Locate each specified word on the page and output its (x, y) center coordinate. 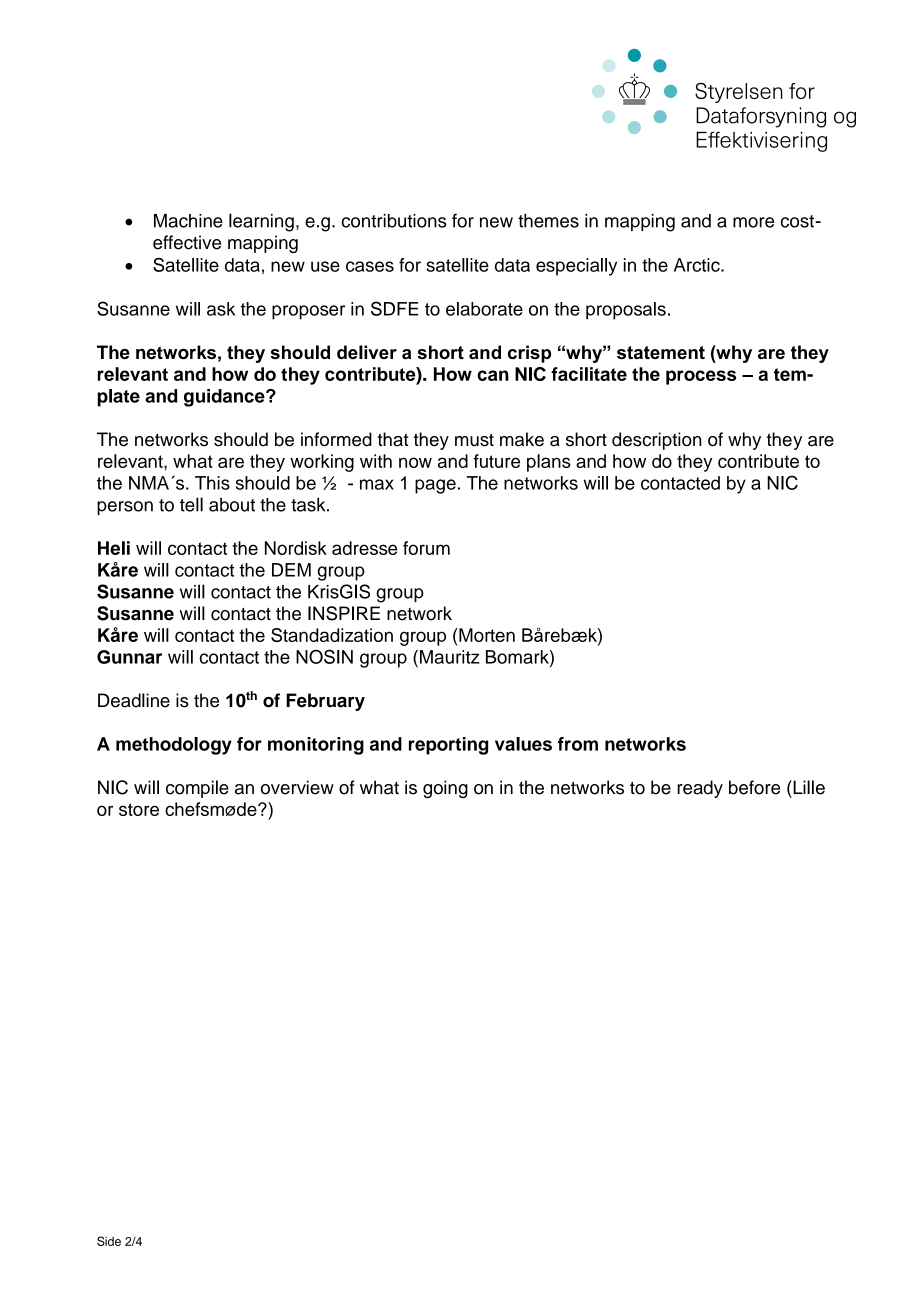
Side (109, 1241)
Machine (188, 221)
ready (700, 789)
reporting (448, 746)
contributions (394, 221)
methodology (174, 746)
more (753, 222)
